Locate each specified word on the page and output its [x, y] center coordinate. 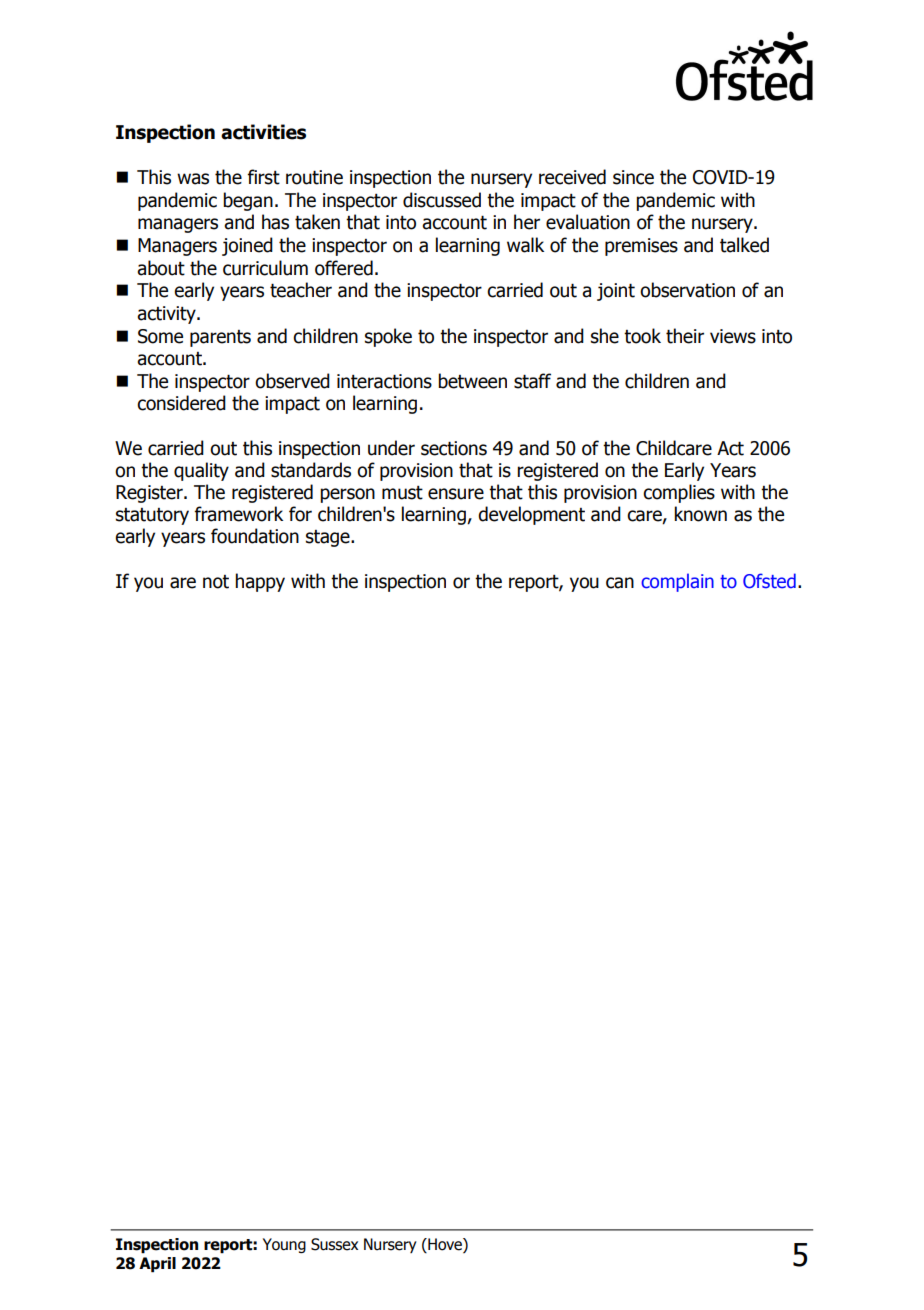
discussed [442, 200]
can [620, 583]
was [193, 179]
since [633, 177]
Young [284, 1245]
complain [677, 582]
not [216, 582]
